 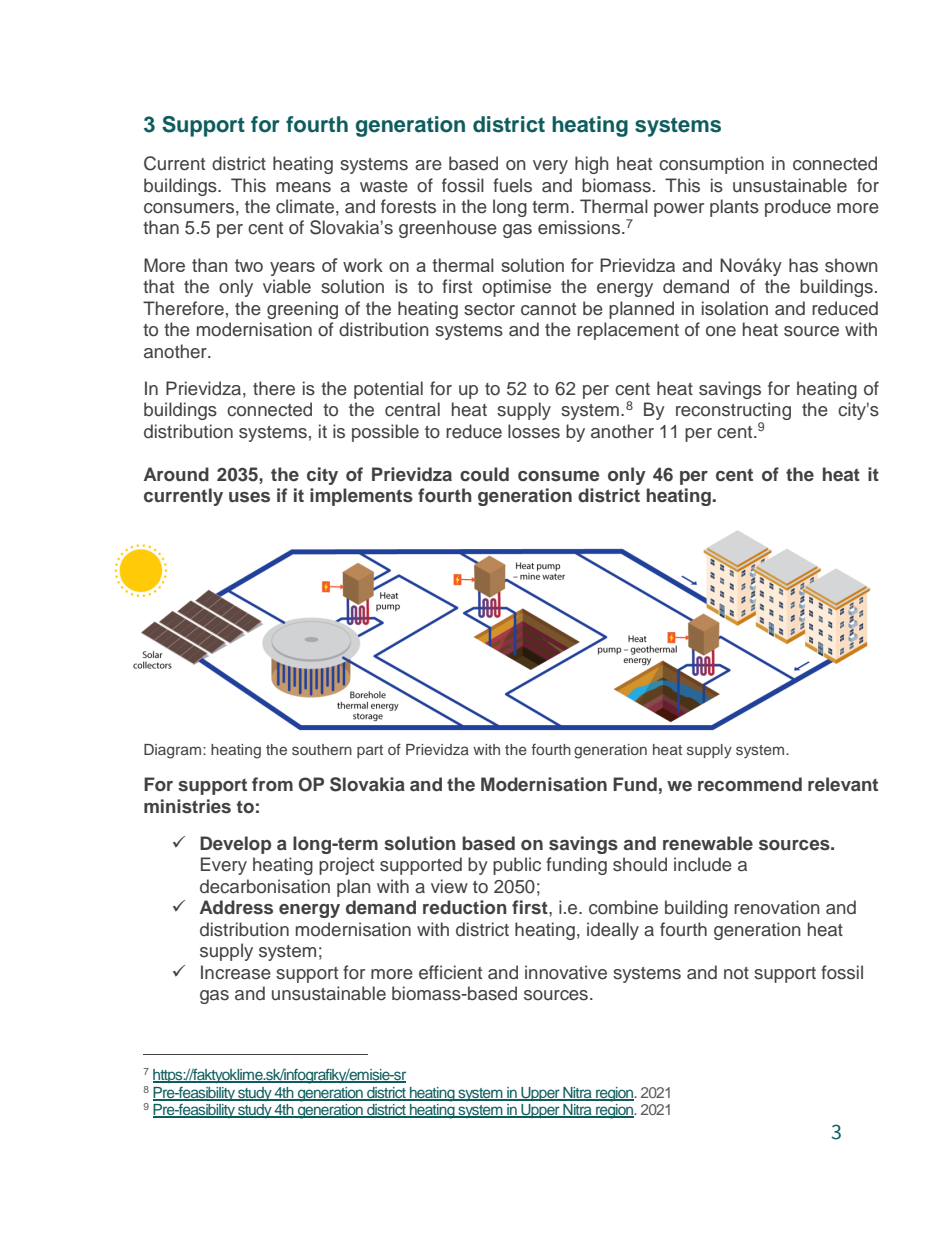 I want to click on produce, so click(x=798, y=208).
